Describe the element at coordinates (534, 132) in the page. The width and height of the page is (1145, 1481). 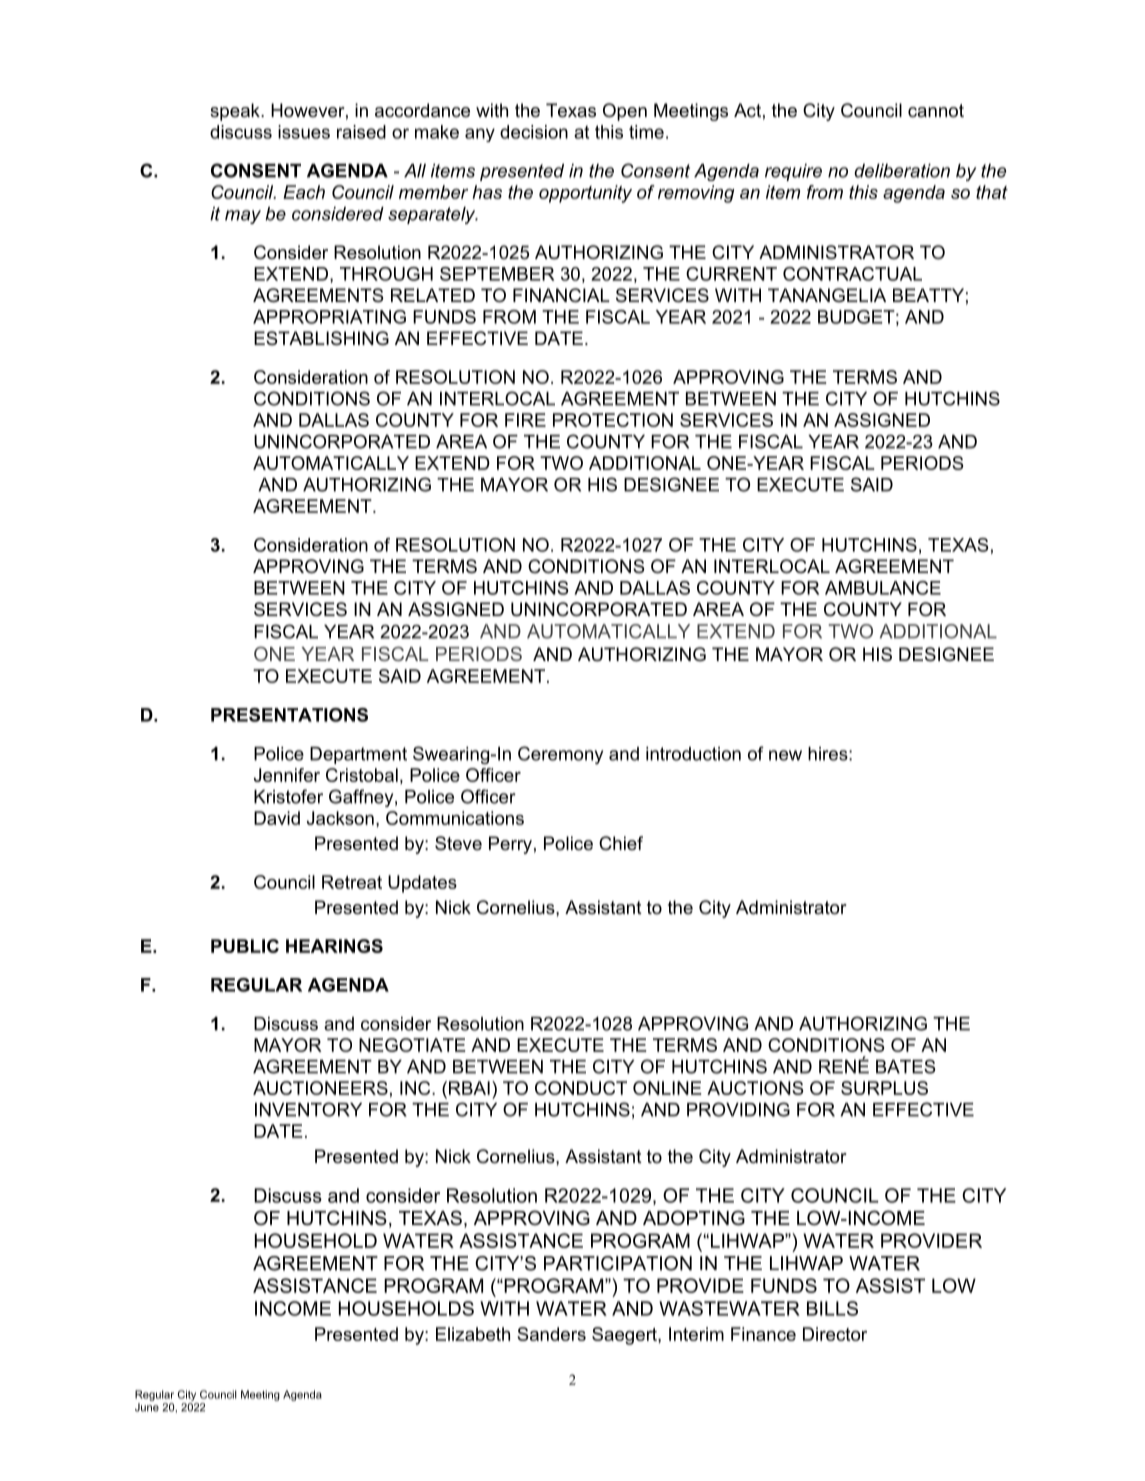
I see `decision` at that location.
